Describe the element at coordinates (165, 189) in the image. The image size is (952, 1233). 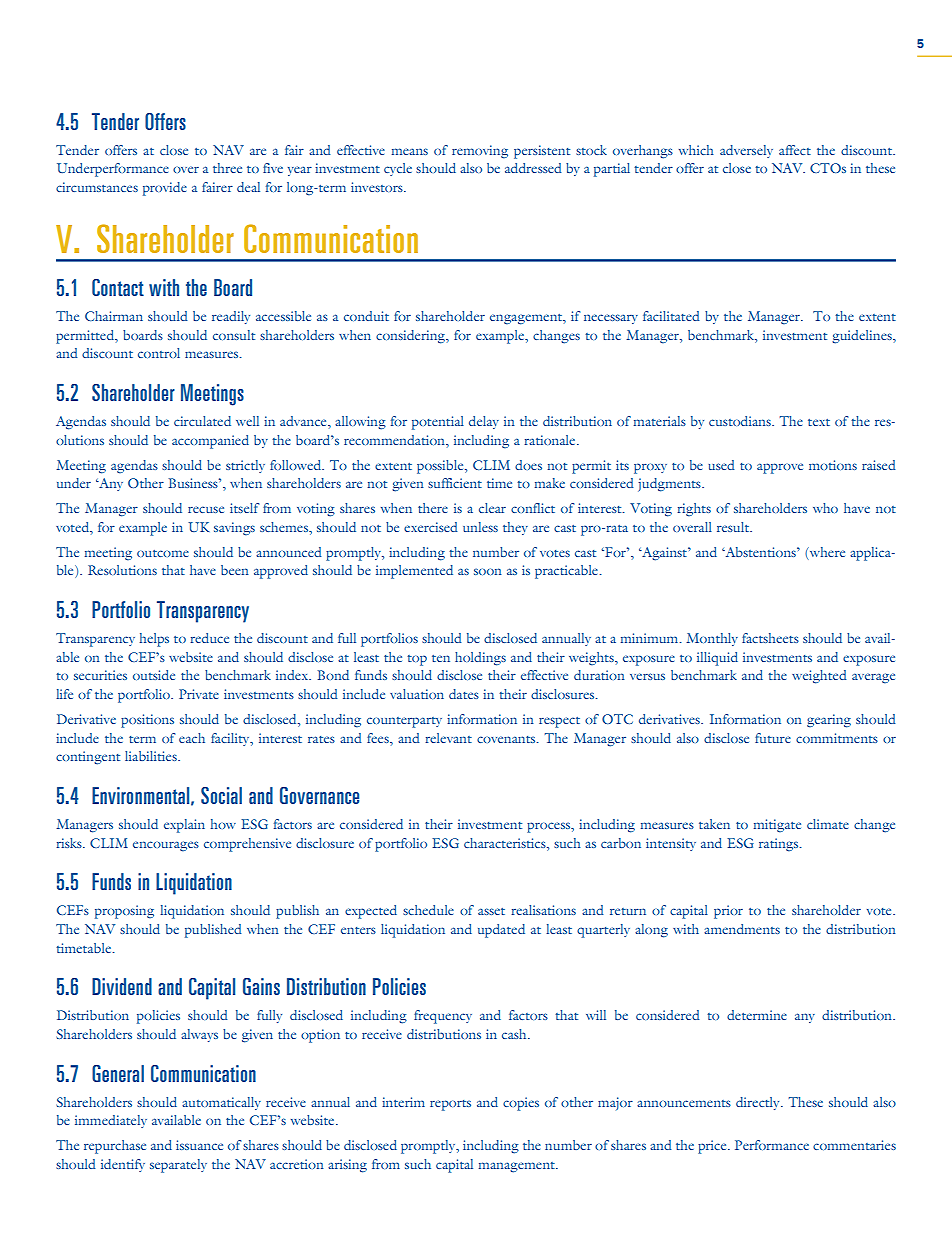
I see `provide` at that location.
